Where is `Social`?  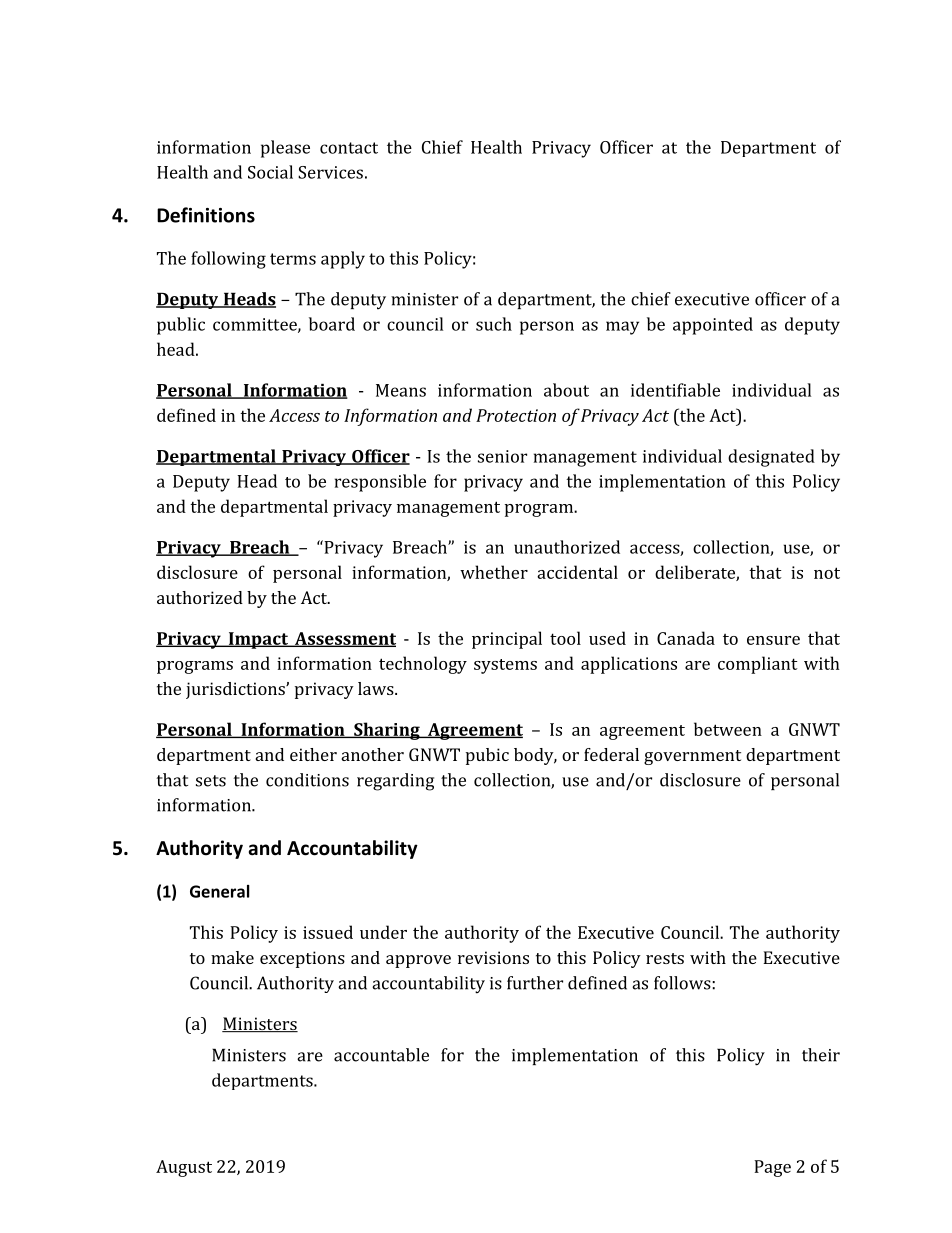
Social is located at coordinates (270, 172).
